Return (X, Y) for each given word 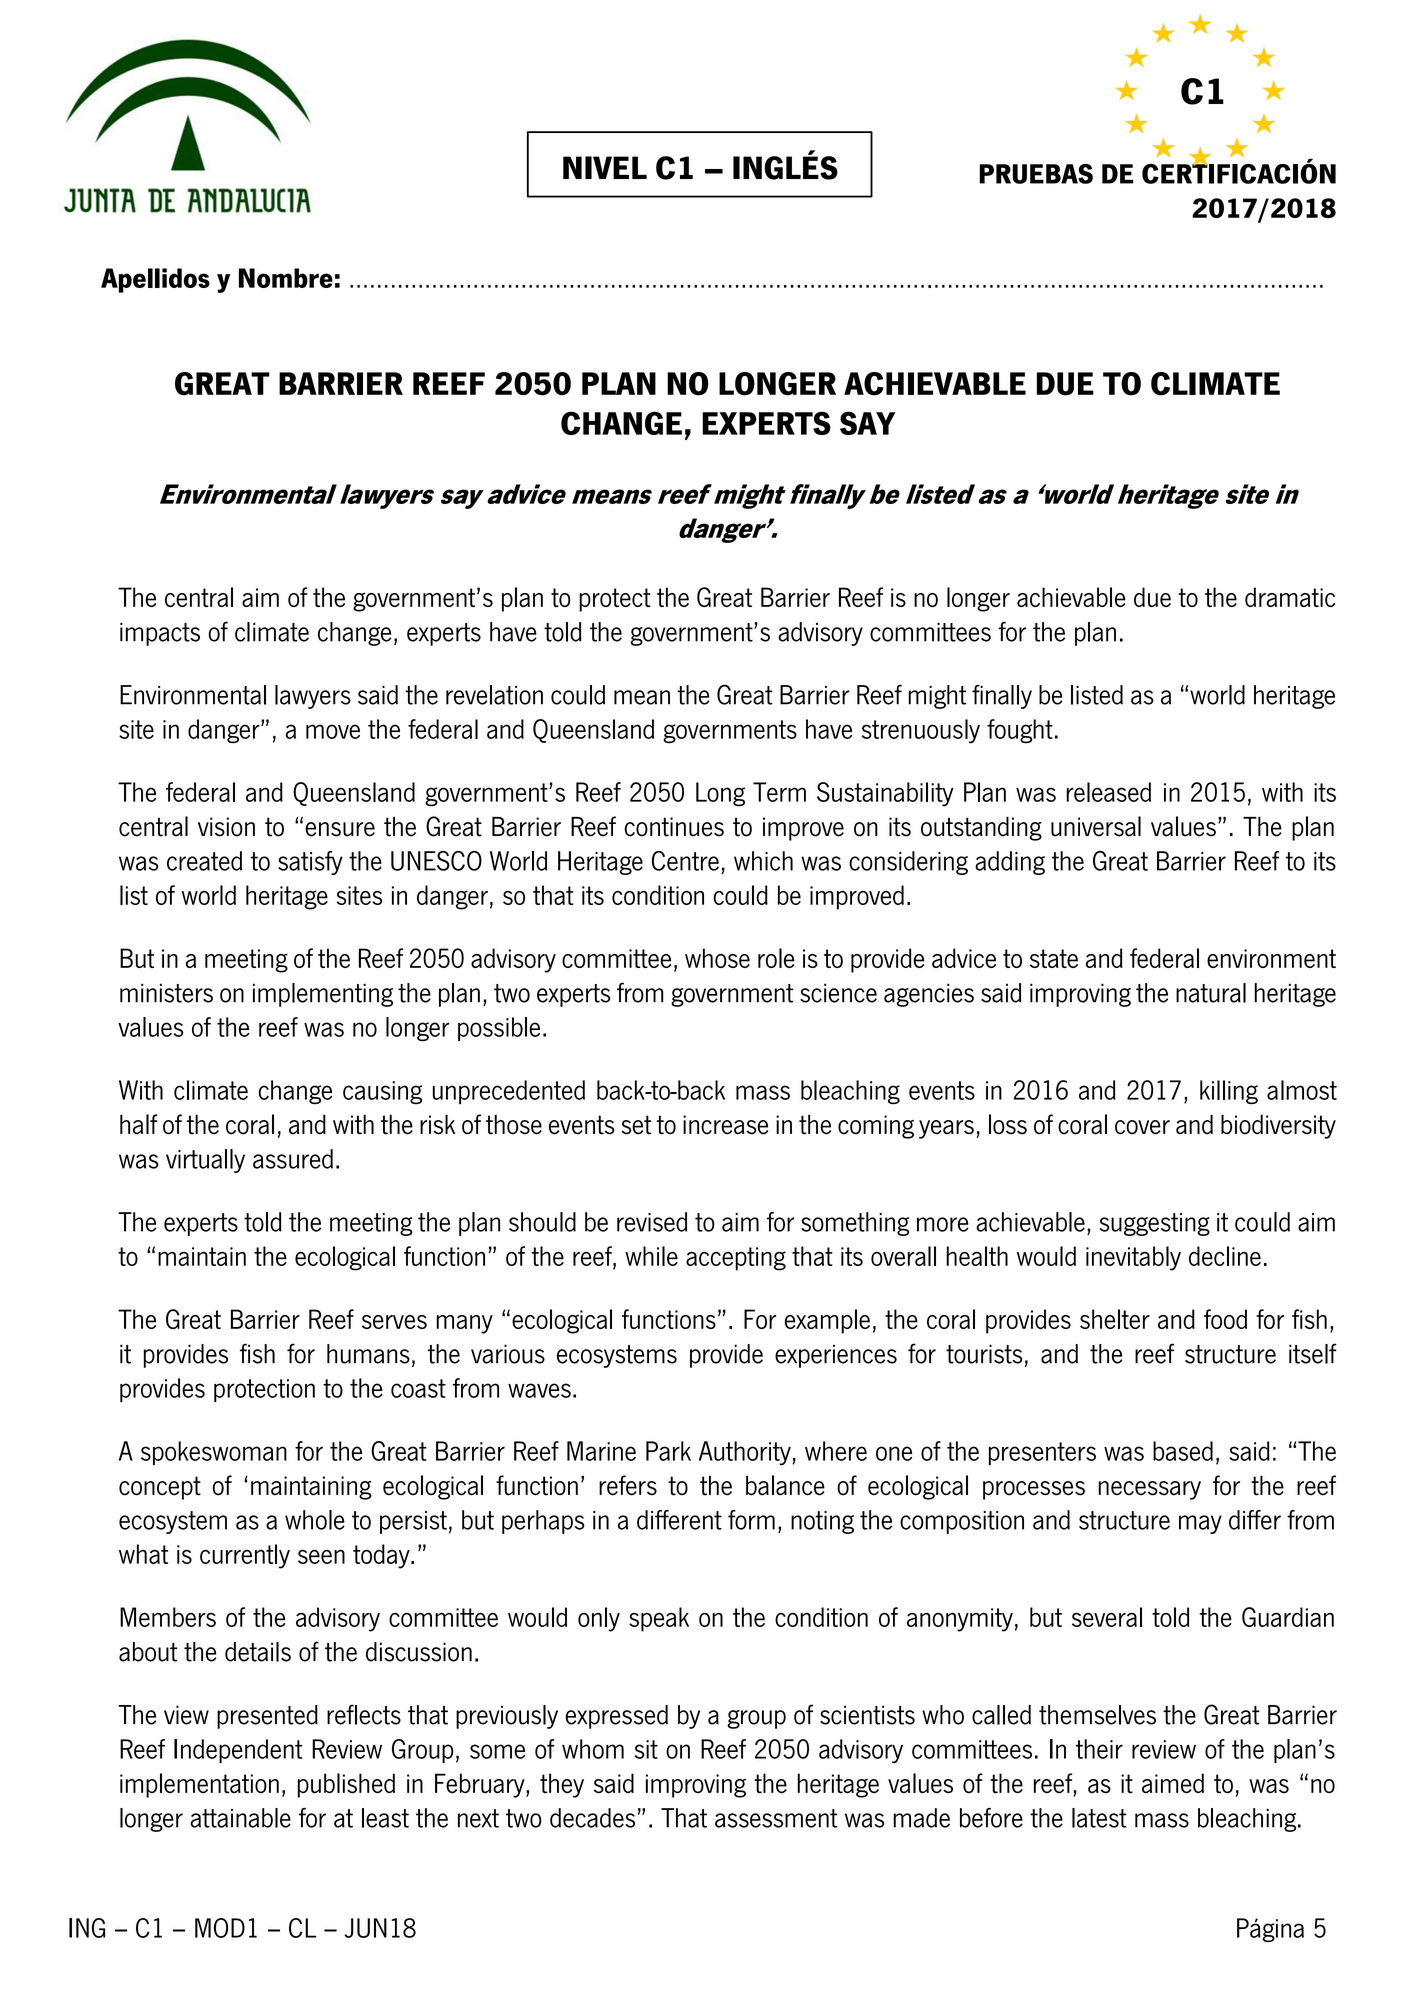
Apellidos (155, 280)
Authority (745, 1453)
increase (725, 1125)
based (1183, 1451)
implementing (323, 995)
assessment (776, 1818)
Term (779, 792)
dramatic (1290, 597)
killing (1229, 1092)
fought (1020, 731)
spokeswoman (214, 1453)
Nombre (286, 278)
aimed (1173, 1783)
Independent (238, 1751)
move (333, 731)
